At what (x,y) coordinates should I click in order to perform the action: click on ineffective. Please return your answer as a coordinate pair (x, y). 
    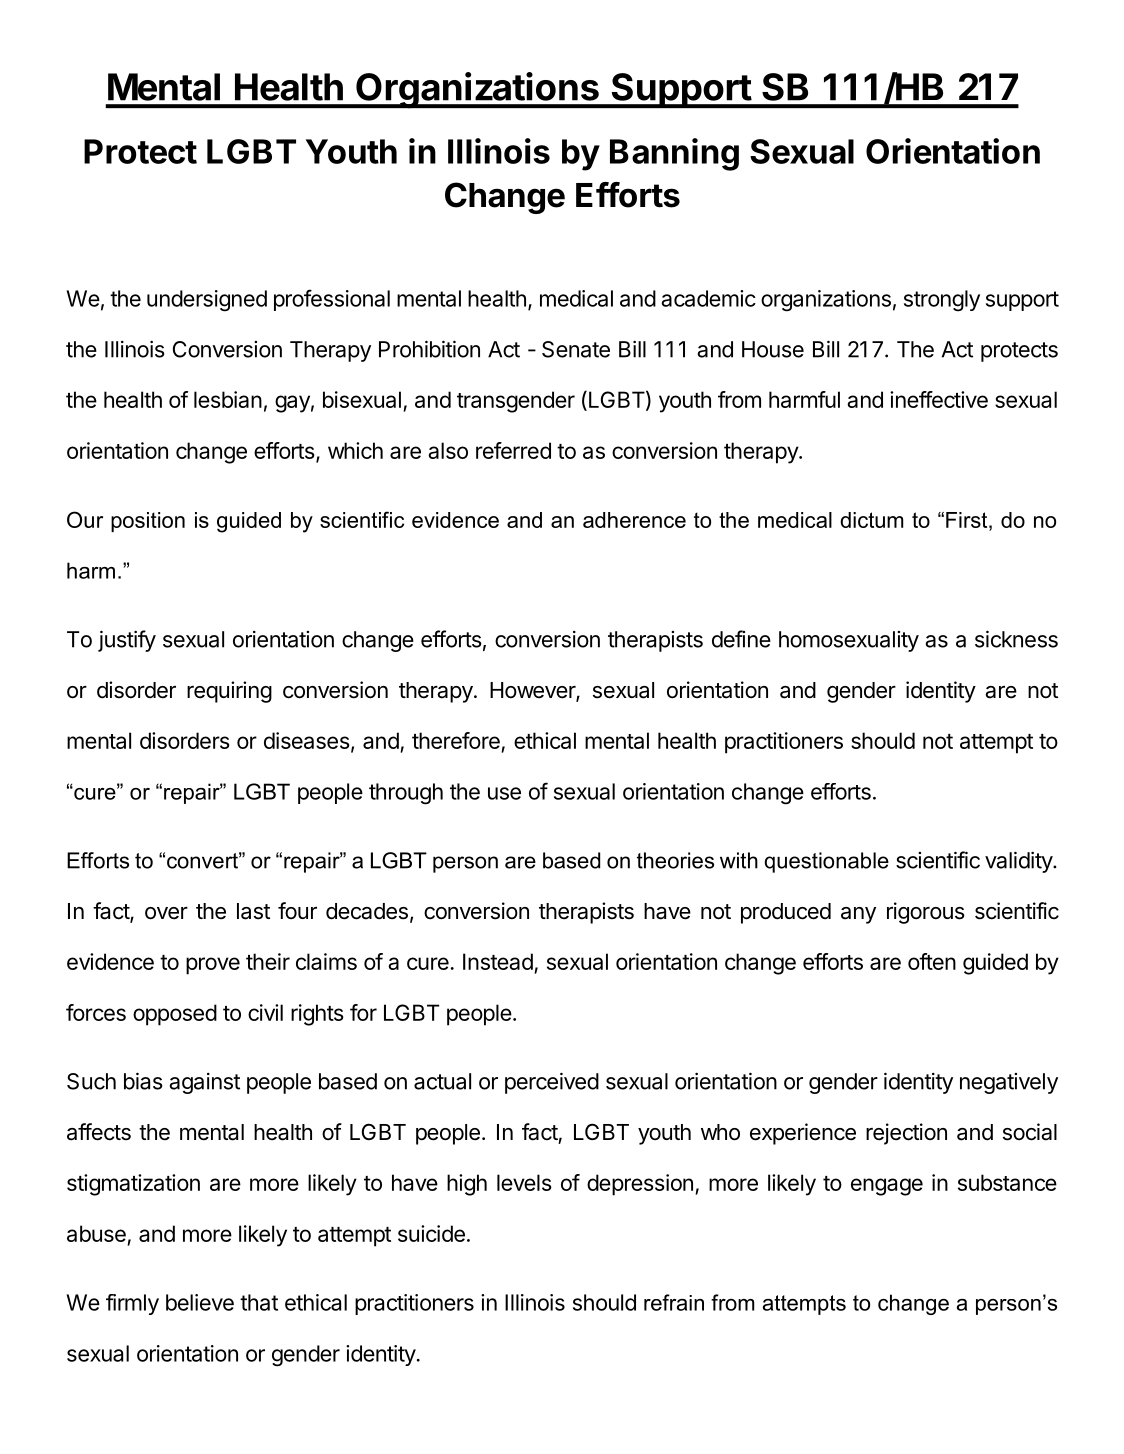
    Looking at the image, I should click on (939, 399).
